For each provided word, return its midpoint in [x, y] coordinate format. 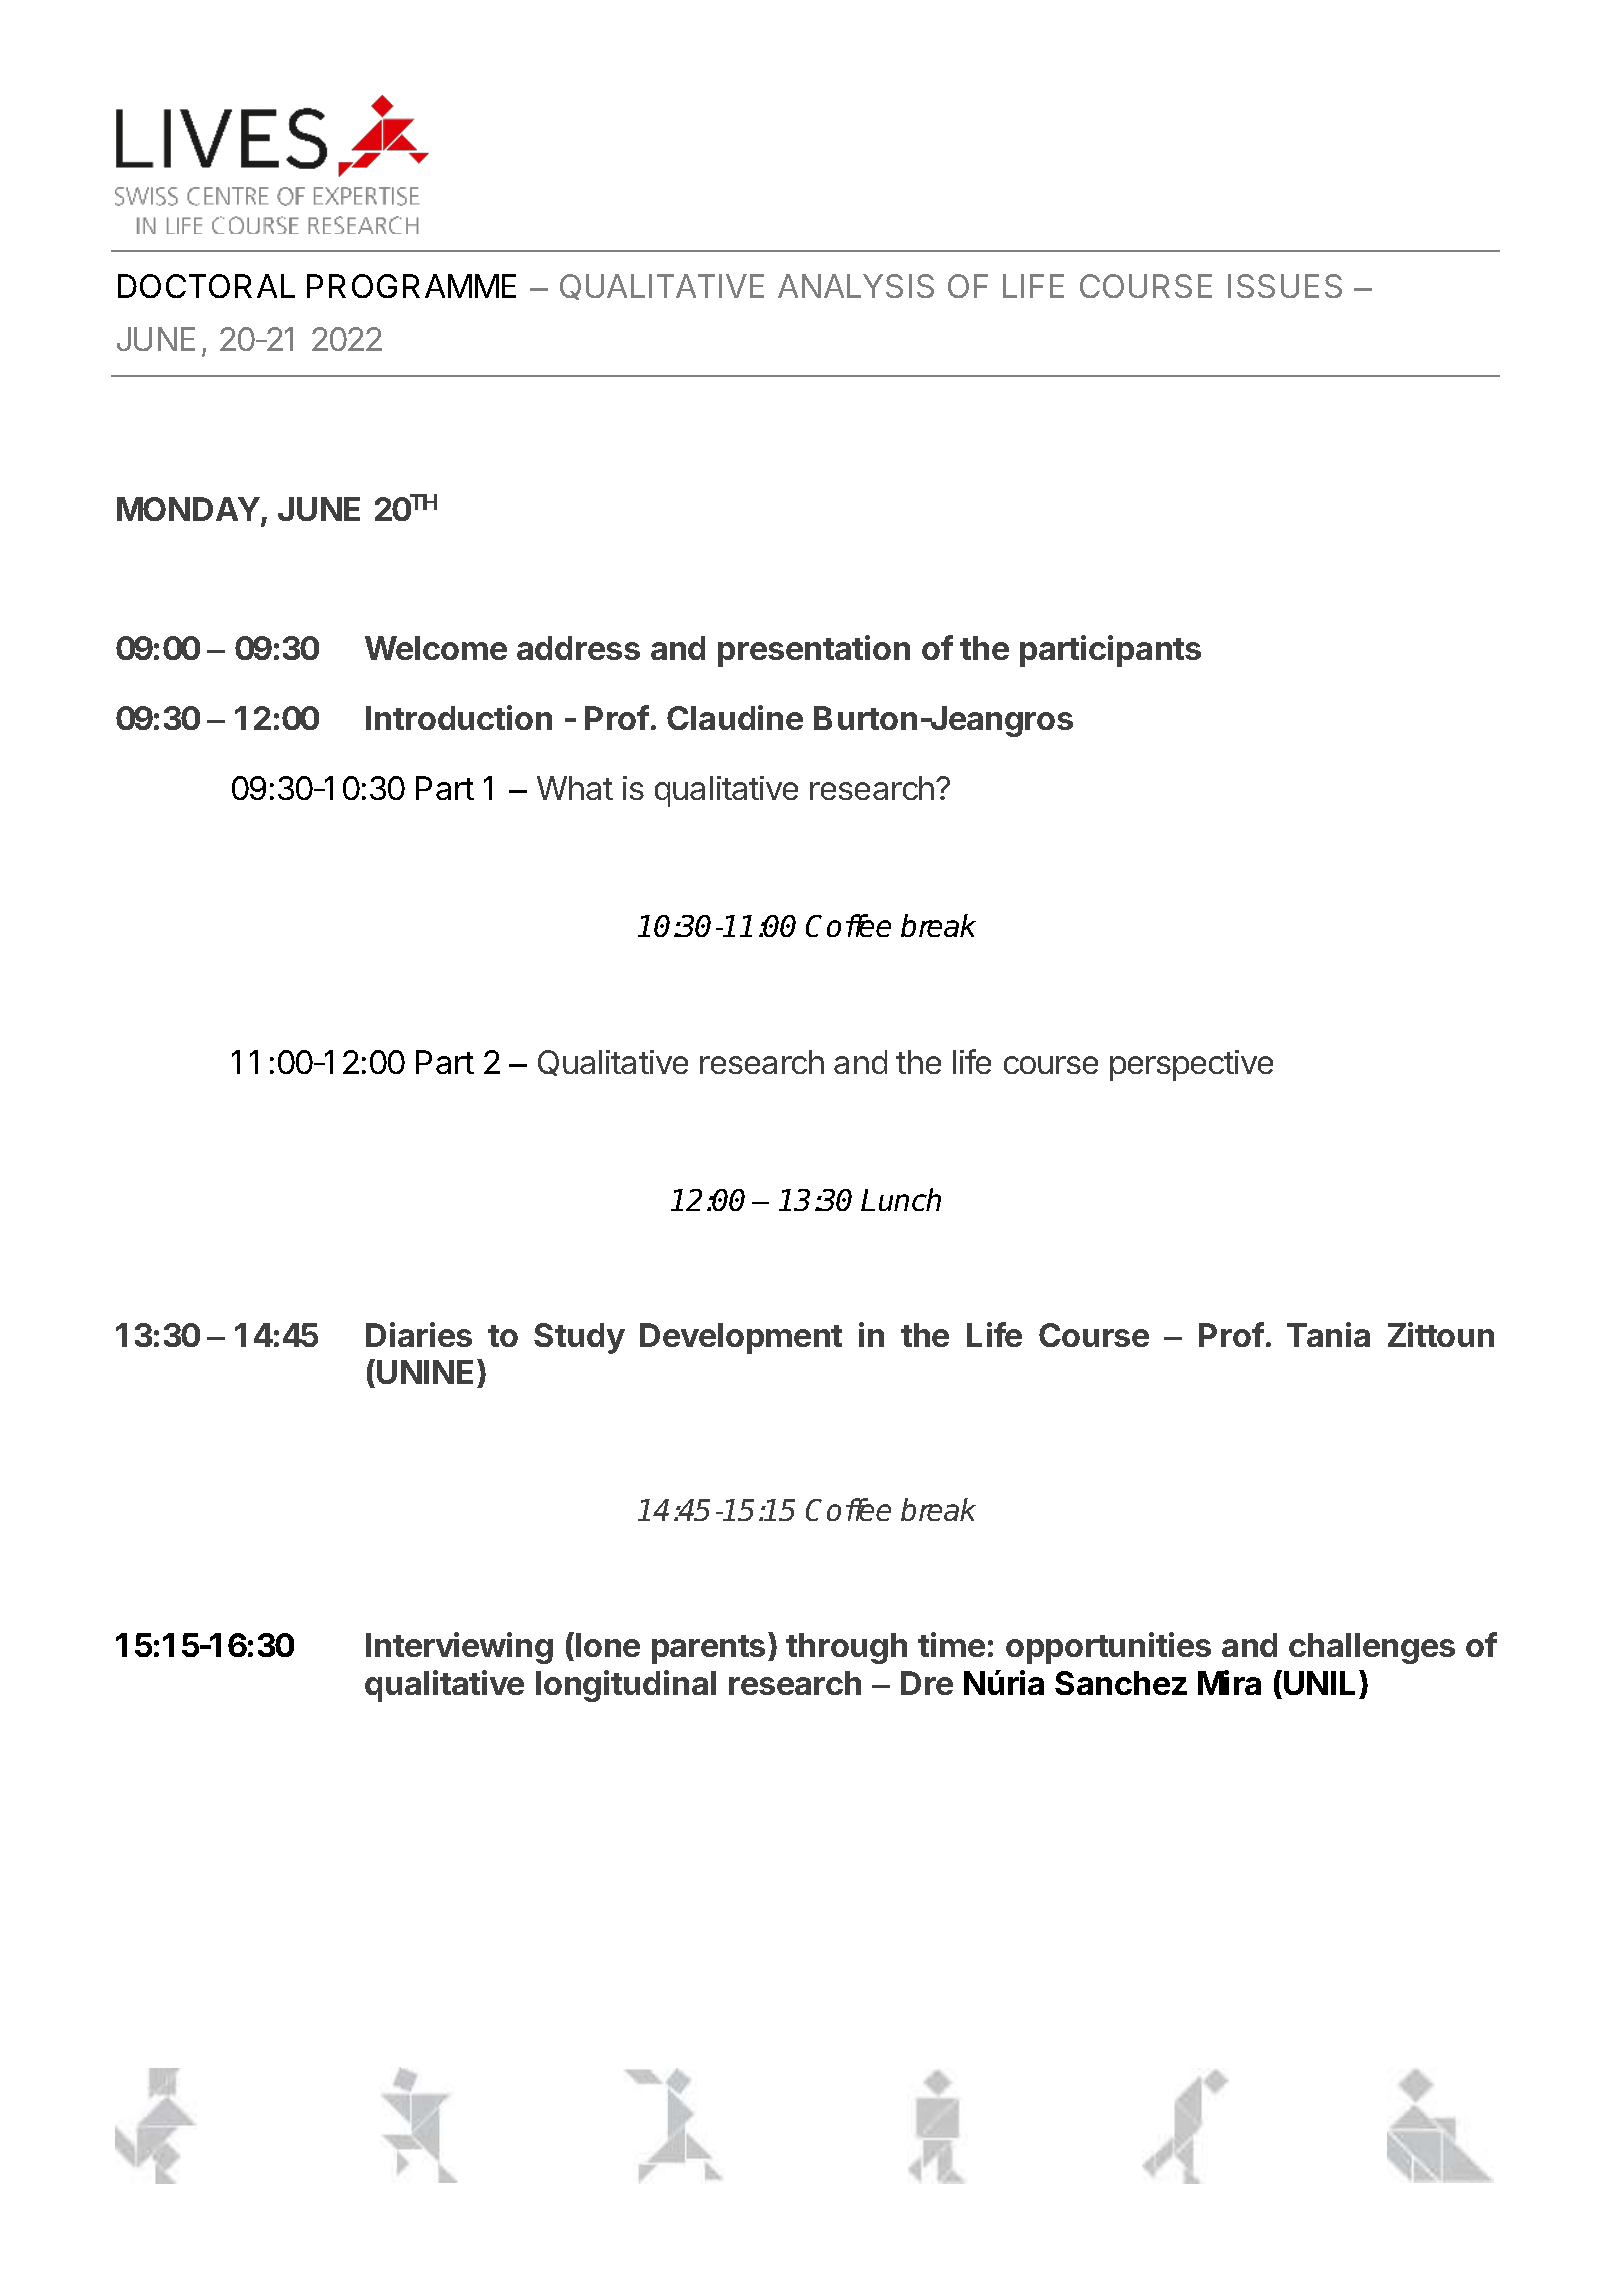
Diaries [419, 1334]
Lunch [901, 1199]
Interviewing [459, 1648]
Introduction [459, 717]
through [846, 1648]
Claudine [735, 717]
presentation [814, 651]
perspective [1191, 1065]
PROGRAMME [411, 286]
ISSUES [1285, 286]
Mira [1229, 1682]
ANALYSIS [856, 286]
